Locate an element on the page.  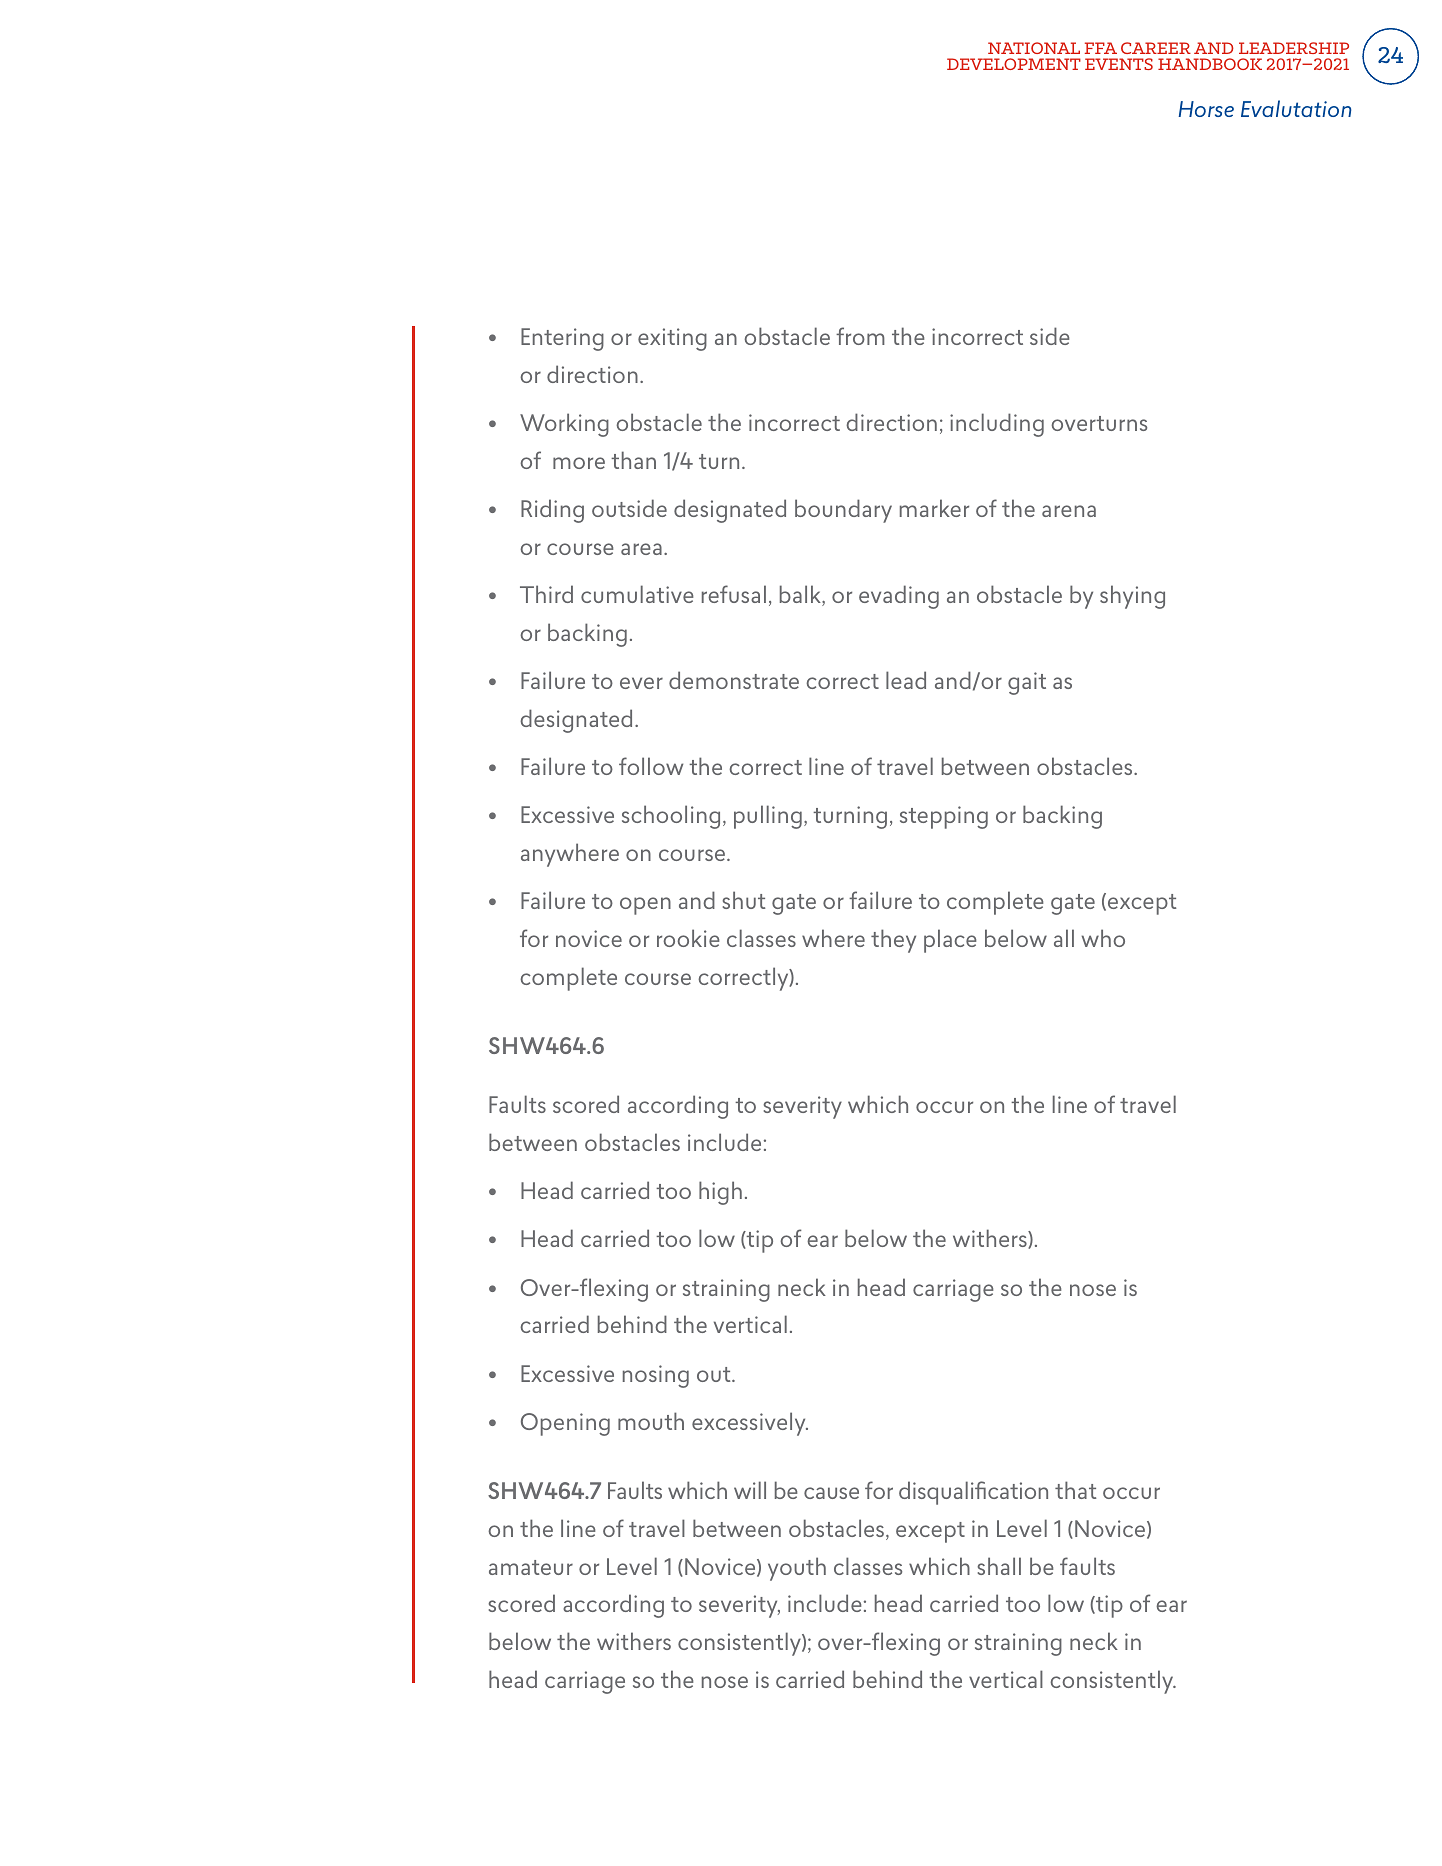
who is located at coordinates (1103, 938).
